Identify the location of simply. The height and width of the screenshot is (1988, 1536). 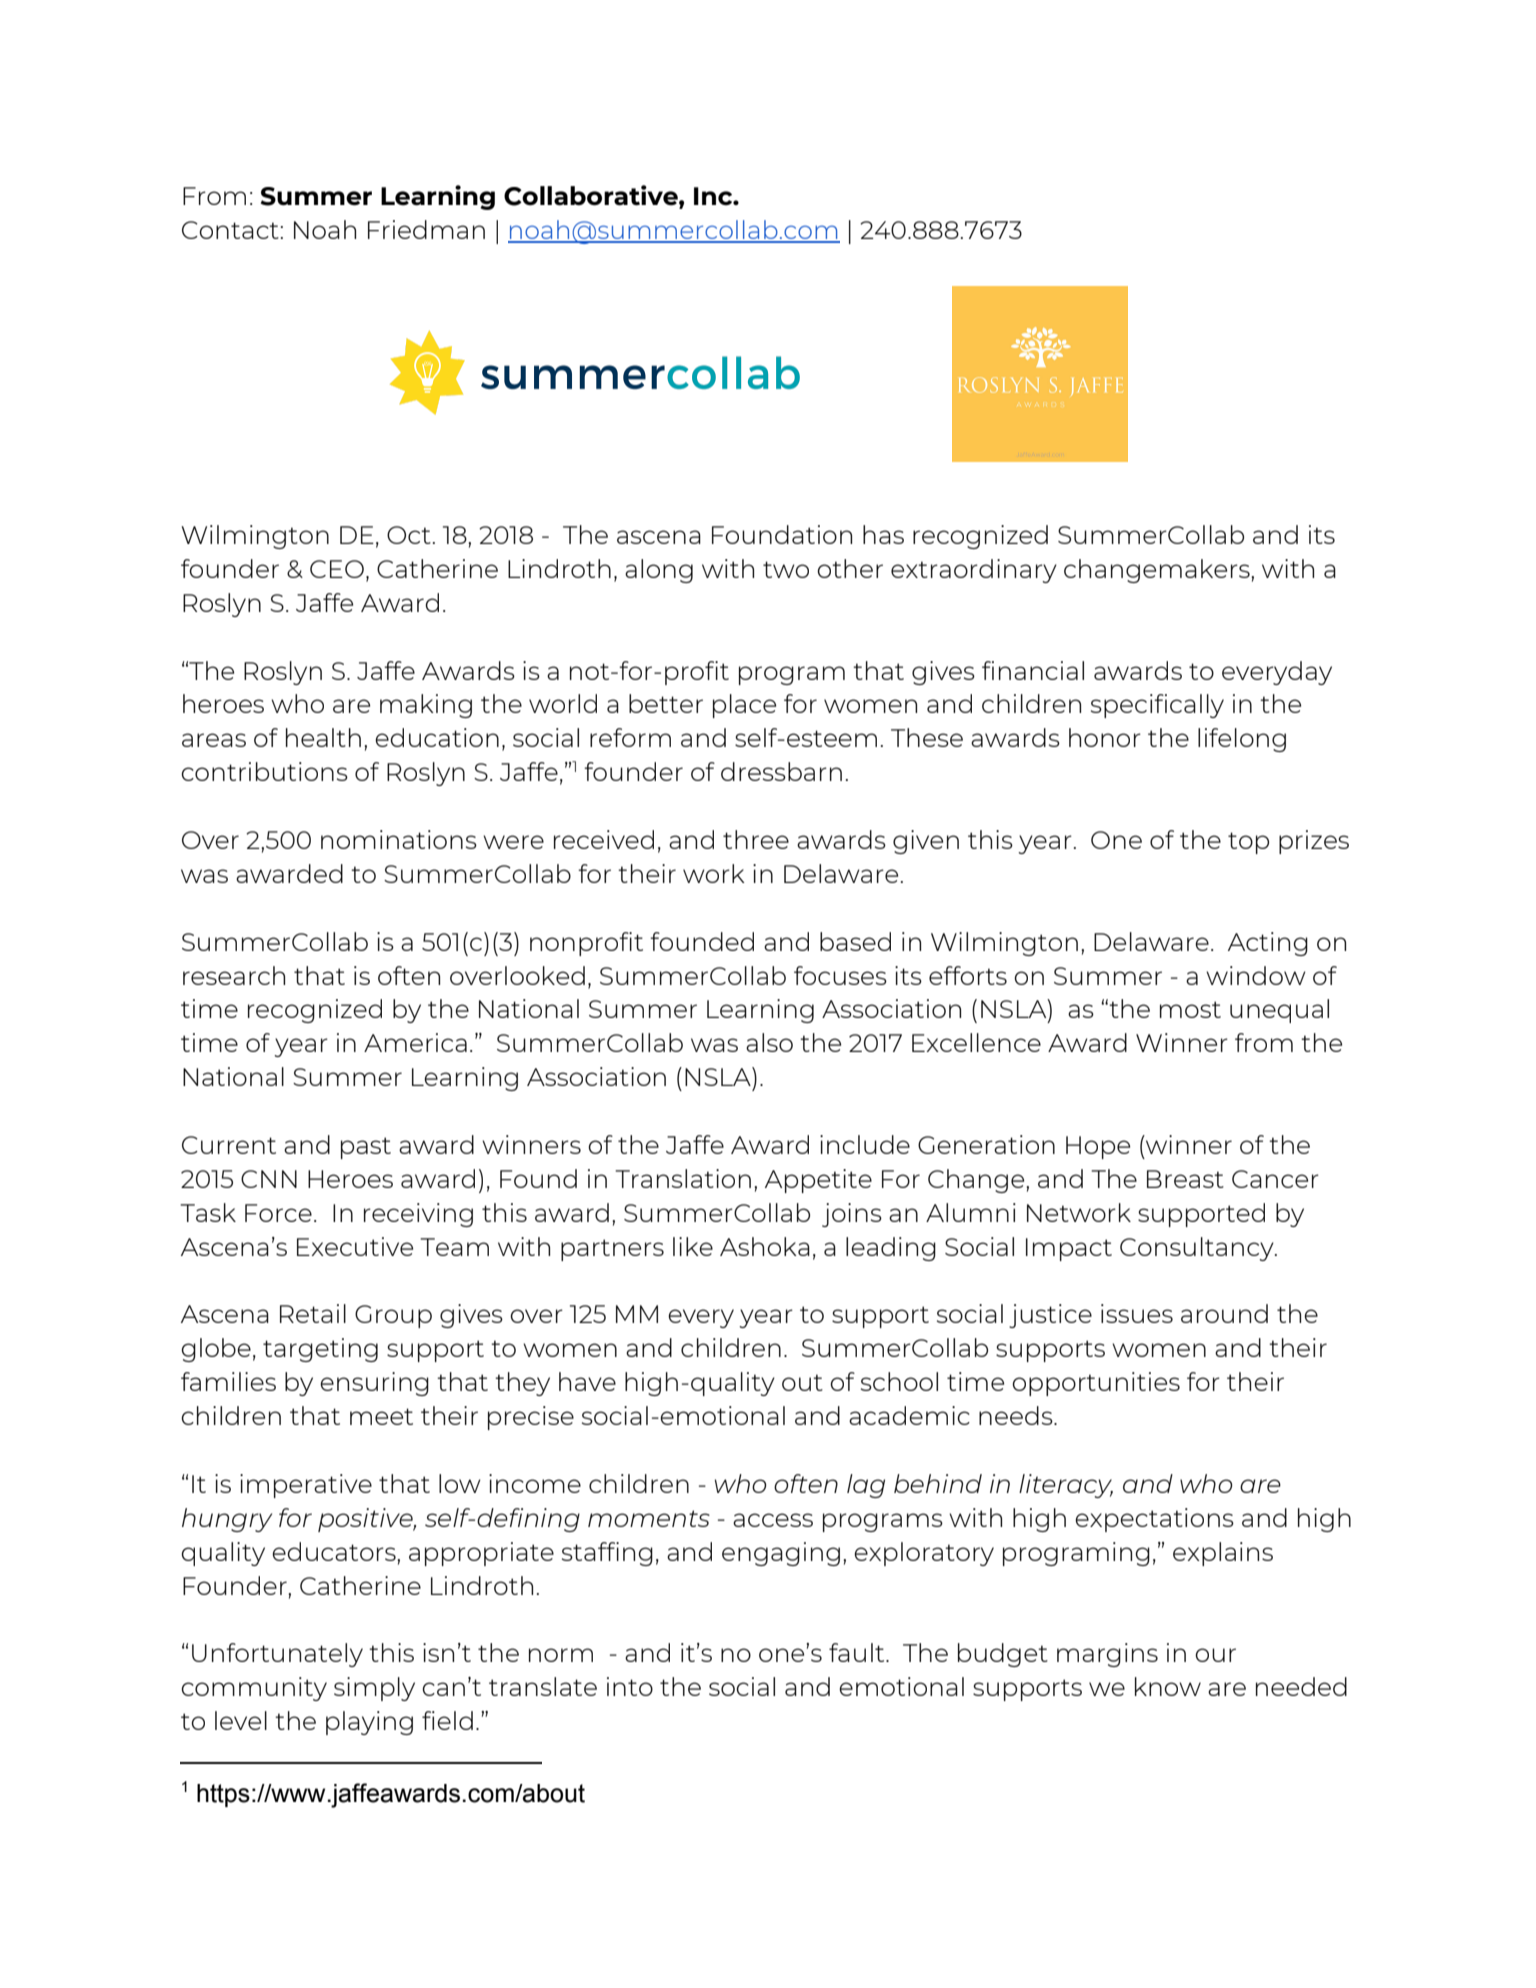
(374, 1689).
